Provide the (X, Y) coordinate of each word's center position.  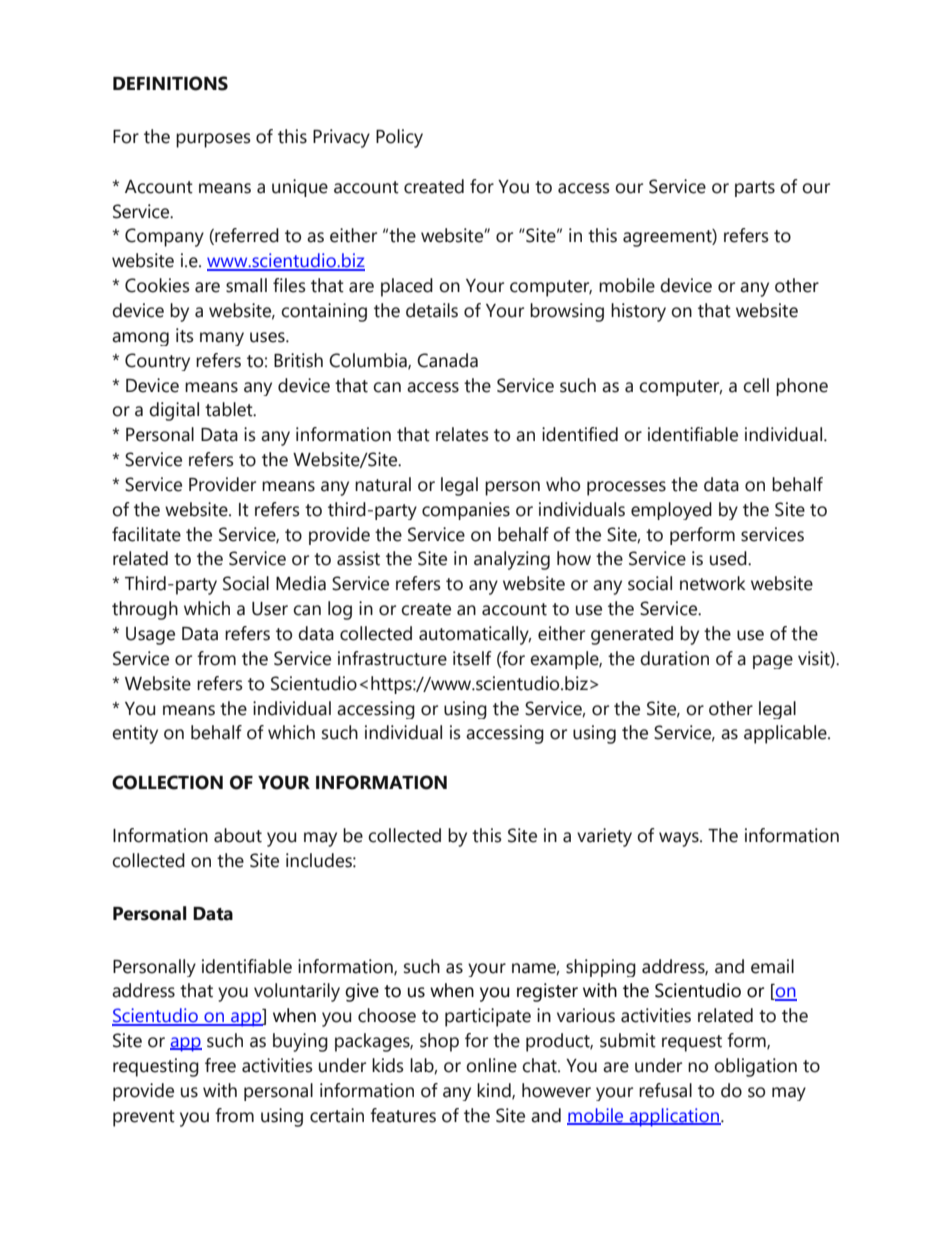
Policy (399, 138)
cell (756, 385)
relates (462, 434)
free (220, 1065)
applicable (786, 734)
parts (755, 189)
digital (174, 411)
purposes (213, 140)
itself (472, 658)
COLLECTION (167, 782)
